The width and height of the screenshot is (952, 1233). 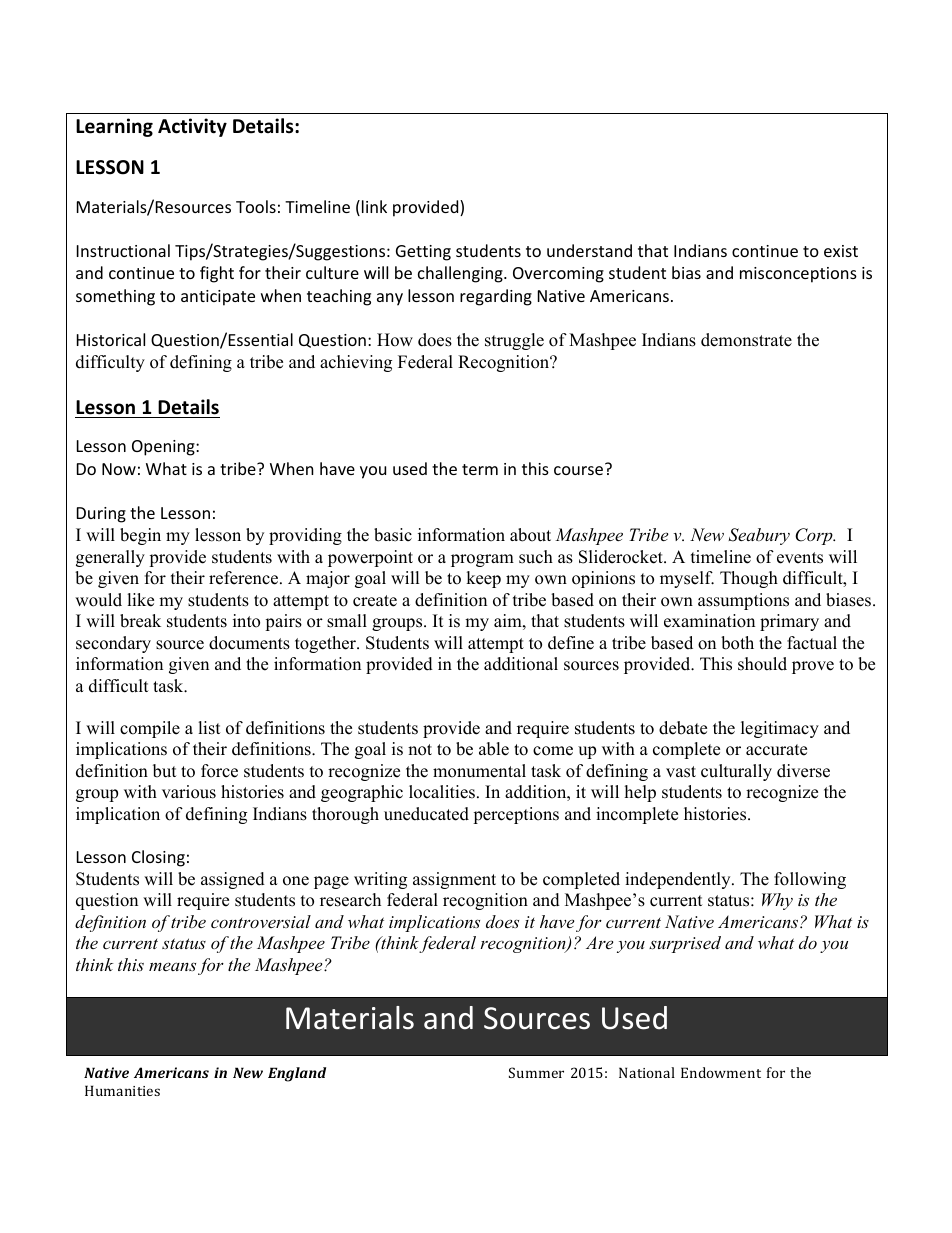 I want to click on Americans, so click(x=759, y=921).
